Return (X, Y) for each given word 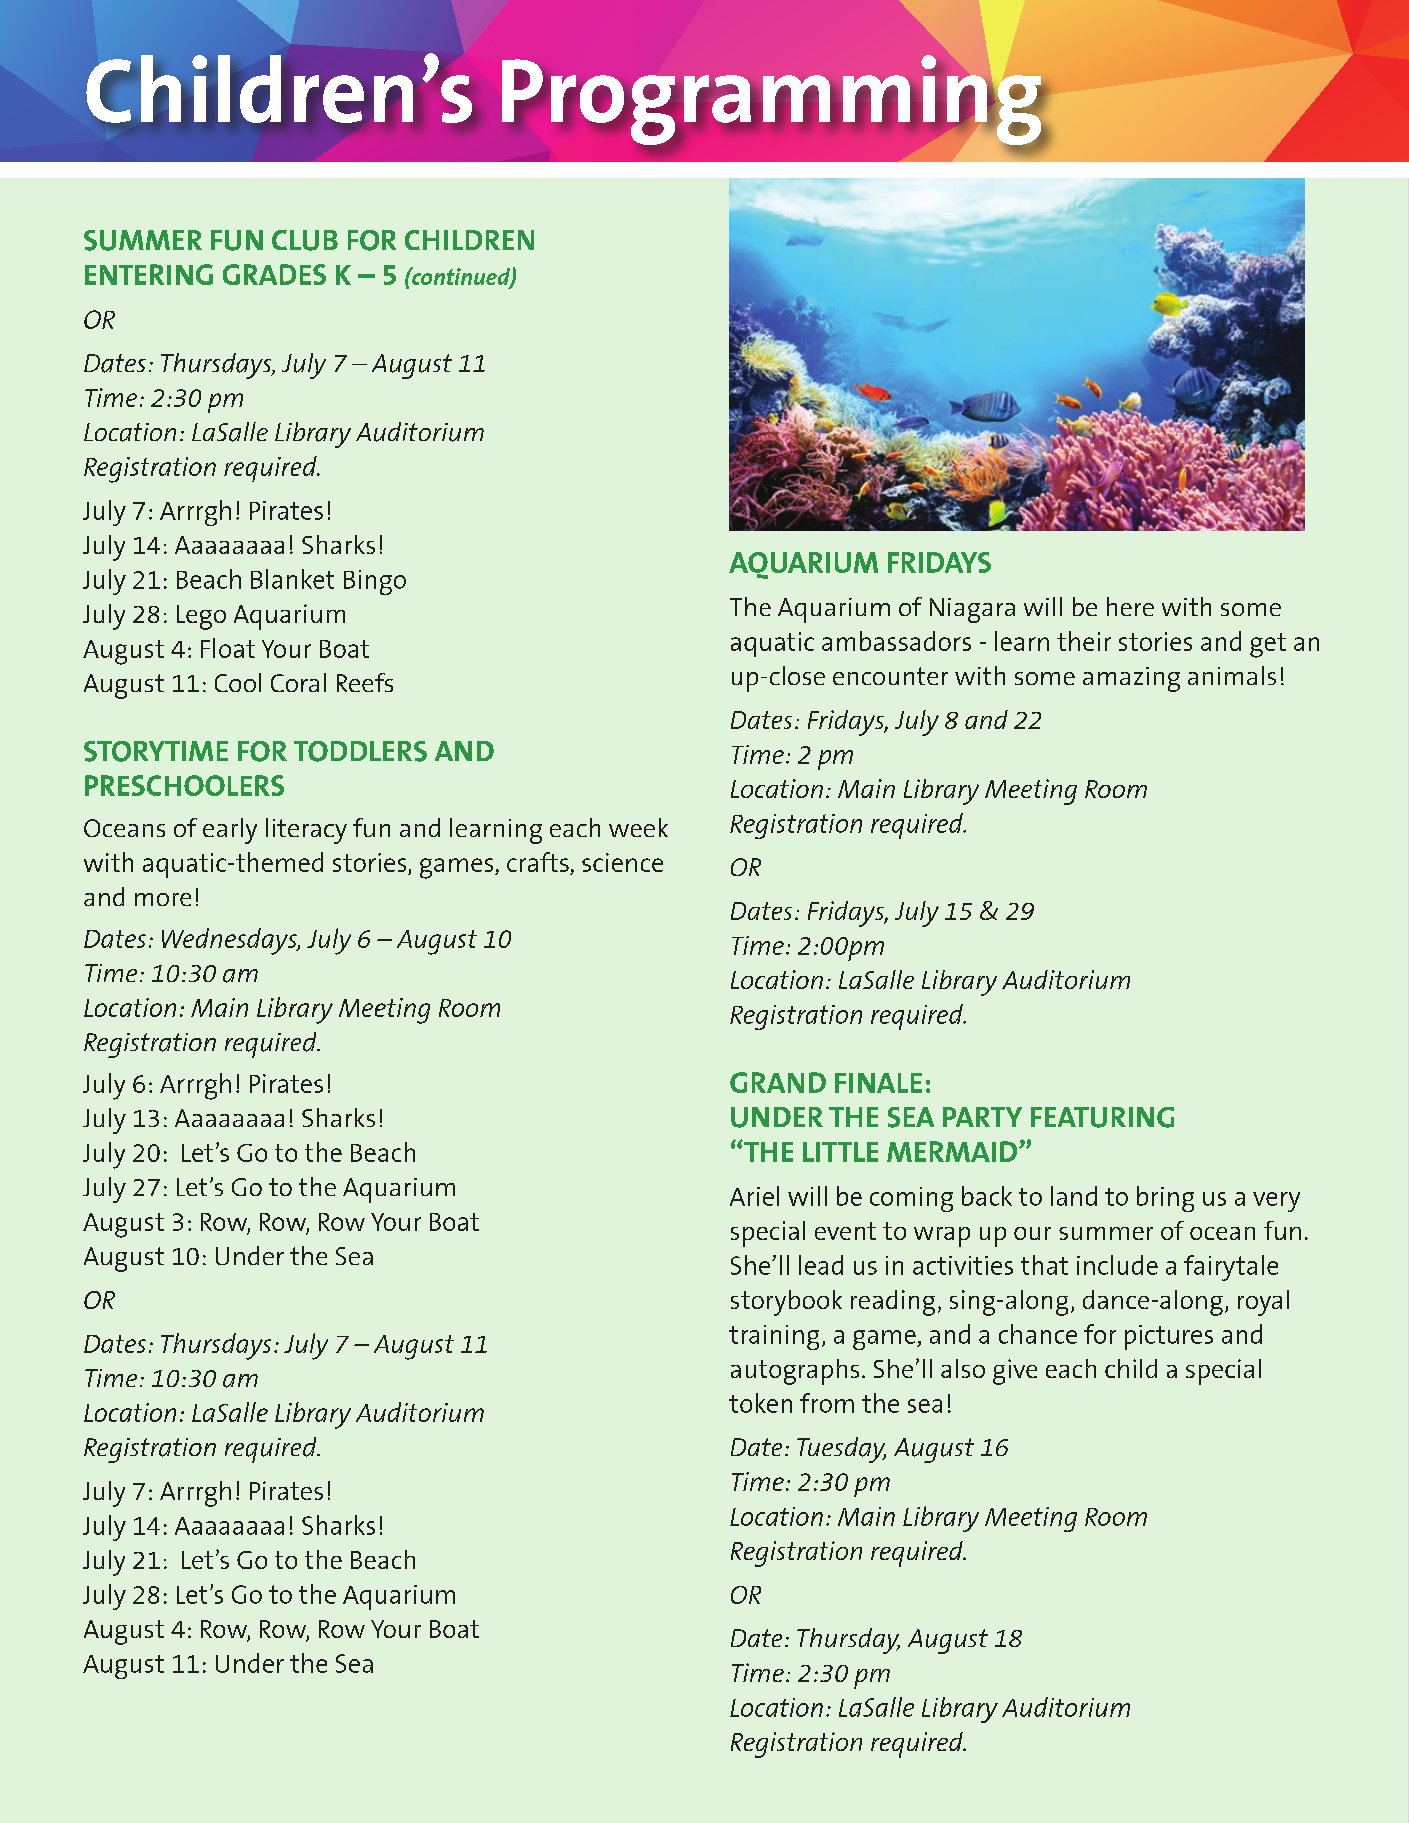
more (163, 899)
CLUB (305, 240)
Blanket (292, 579)
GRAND (778, 1082)
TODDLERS (360, 751)
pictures (1169, 1337)
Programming (771, 100)
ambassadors (896, 641)
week (638, 827)
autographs (795, 1372)
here (1130, 606)
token (760, 1403)
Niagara (972, 610)
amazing (1131, 679)
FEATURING (1102, 1117)
